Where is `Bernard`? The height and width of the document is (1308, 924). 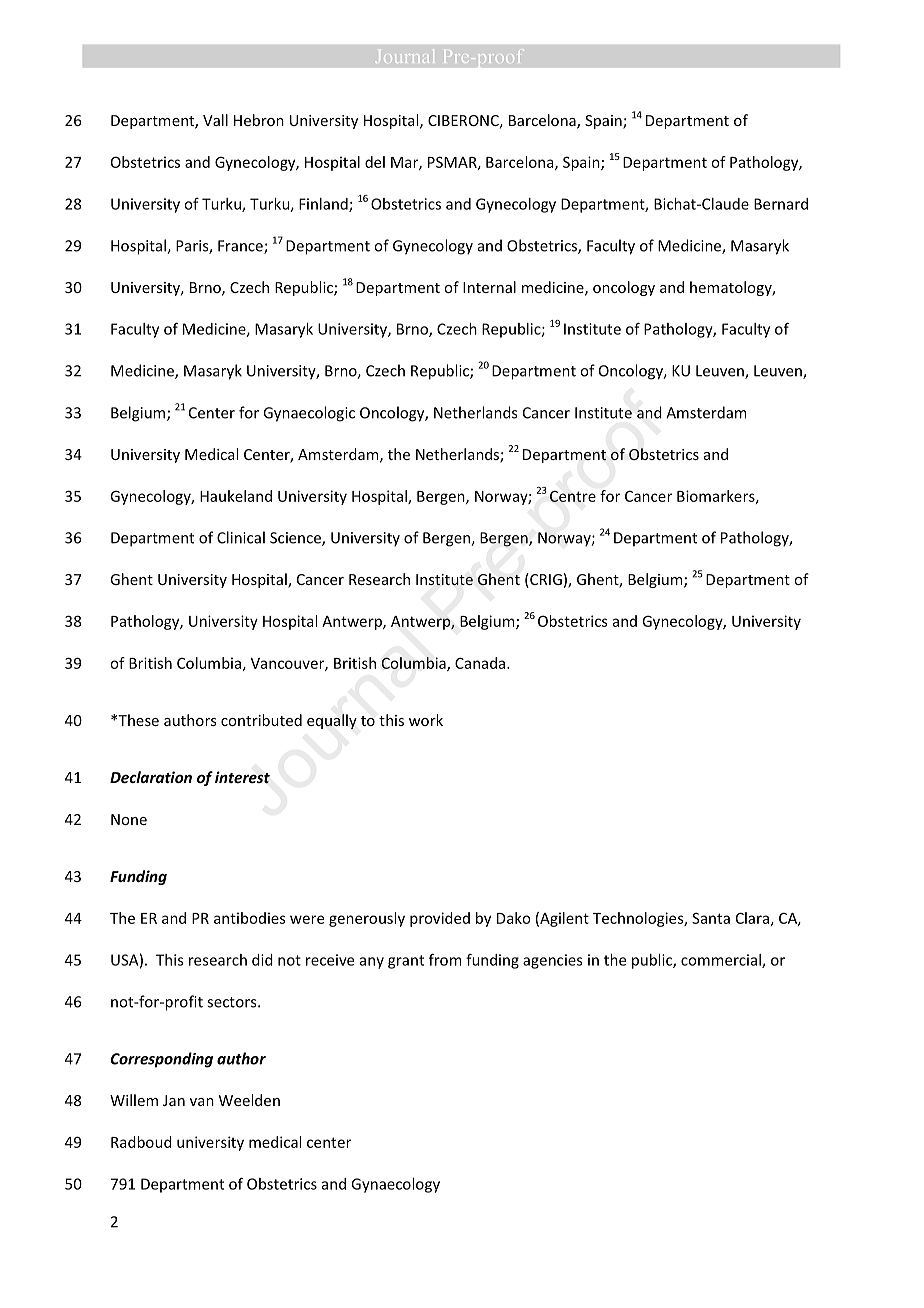
Bernard is located at coordinates (781, 204).
